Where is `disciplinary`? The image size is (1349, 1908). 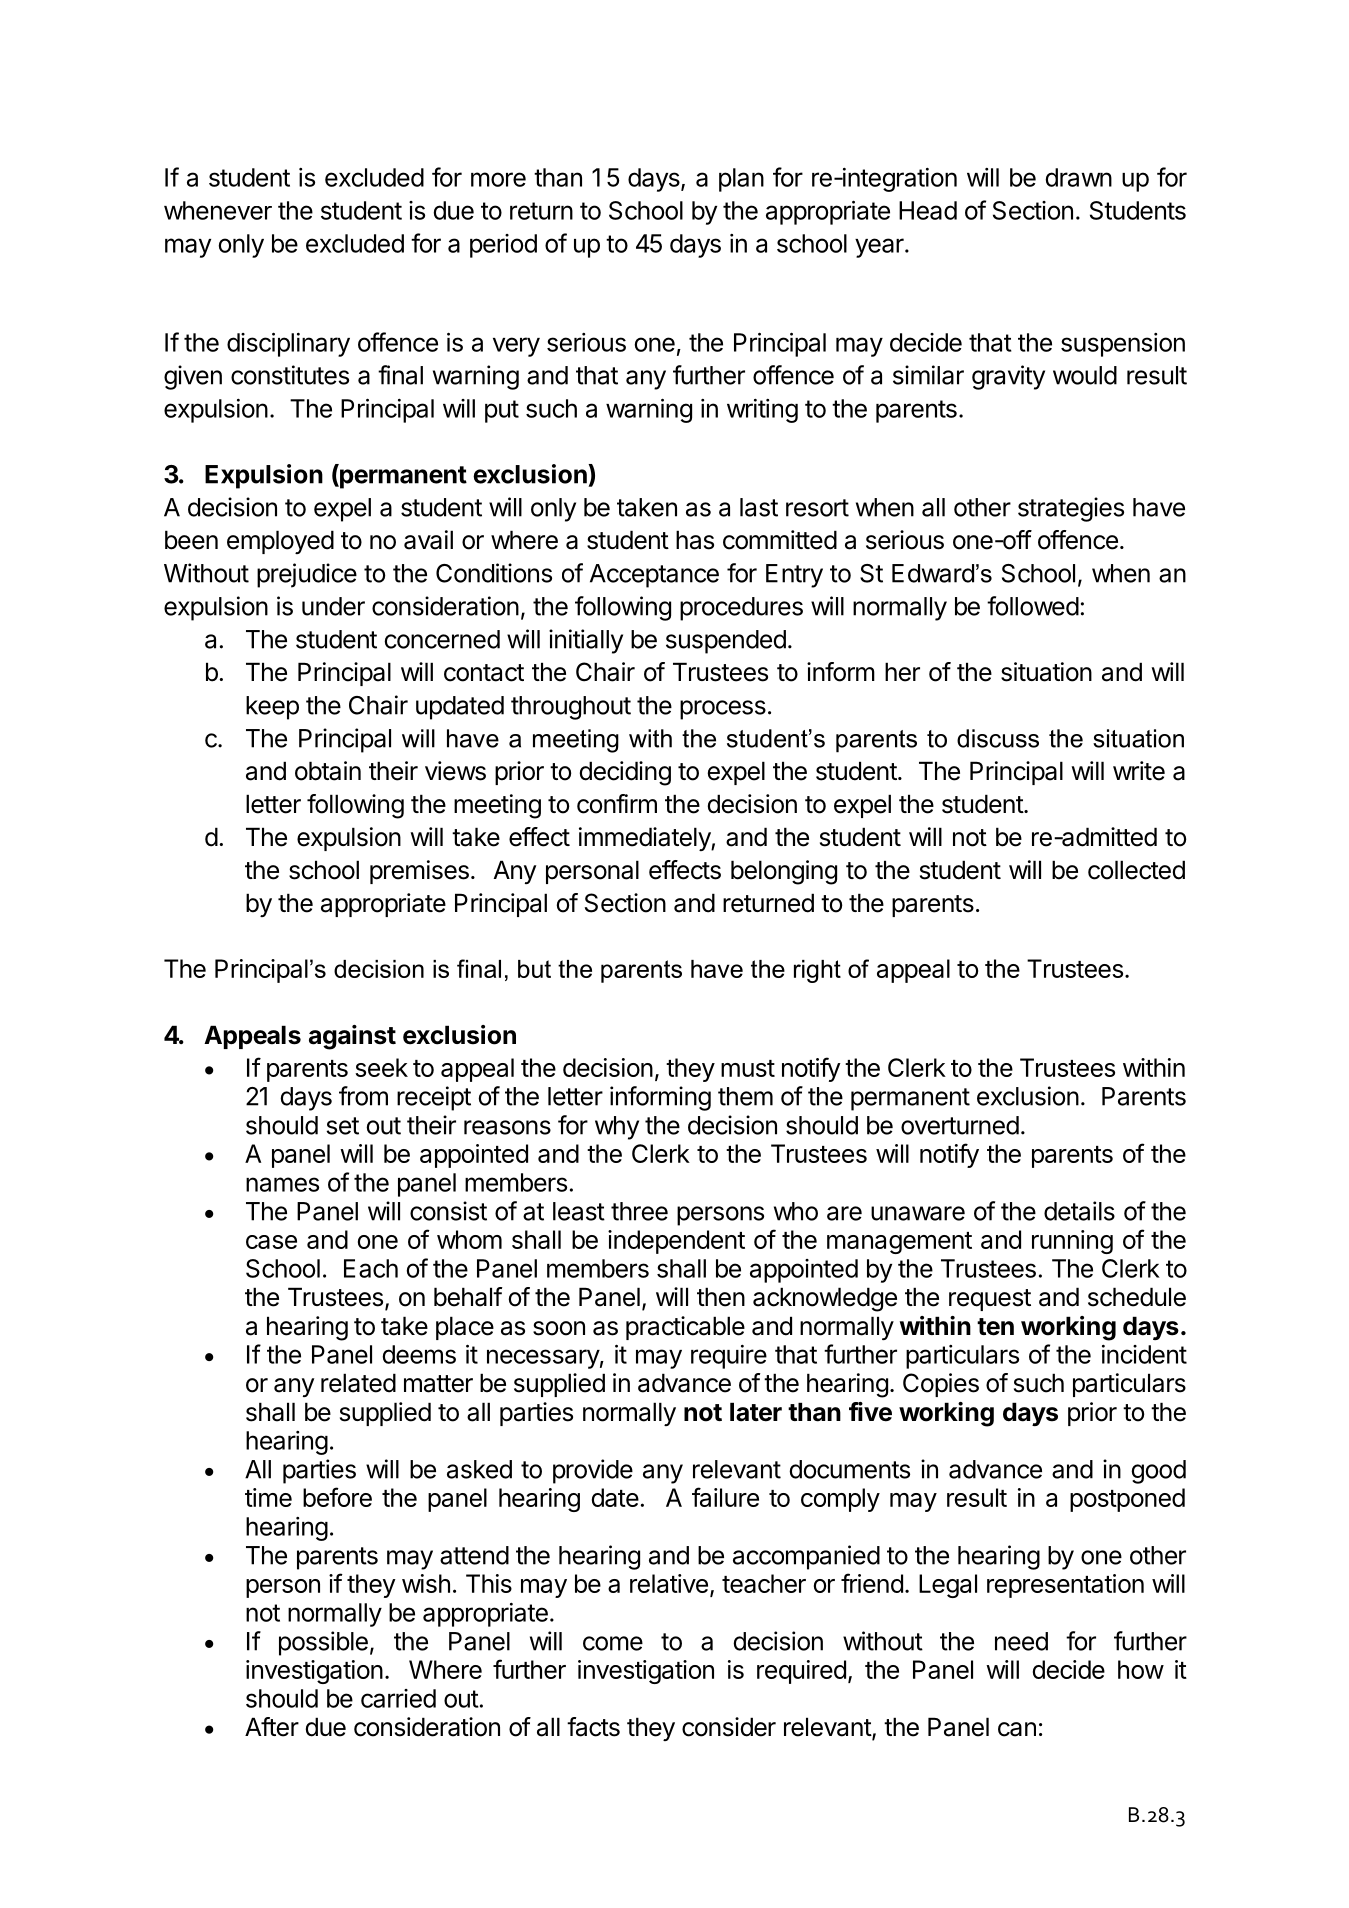 disciplinary is located at coordinates (288, 344).
